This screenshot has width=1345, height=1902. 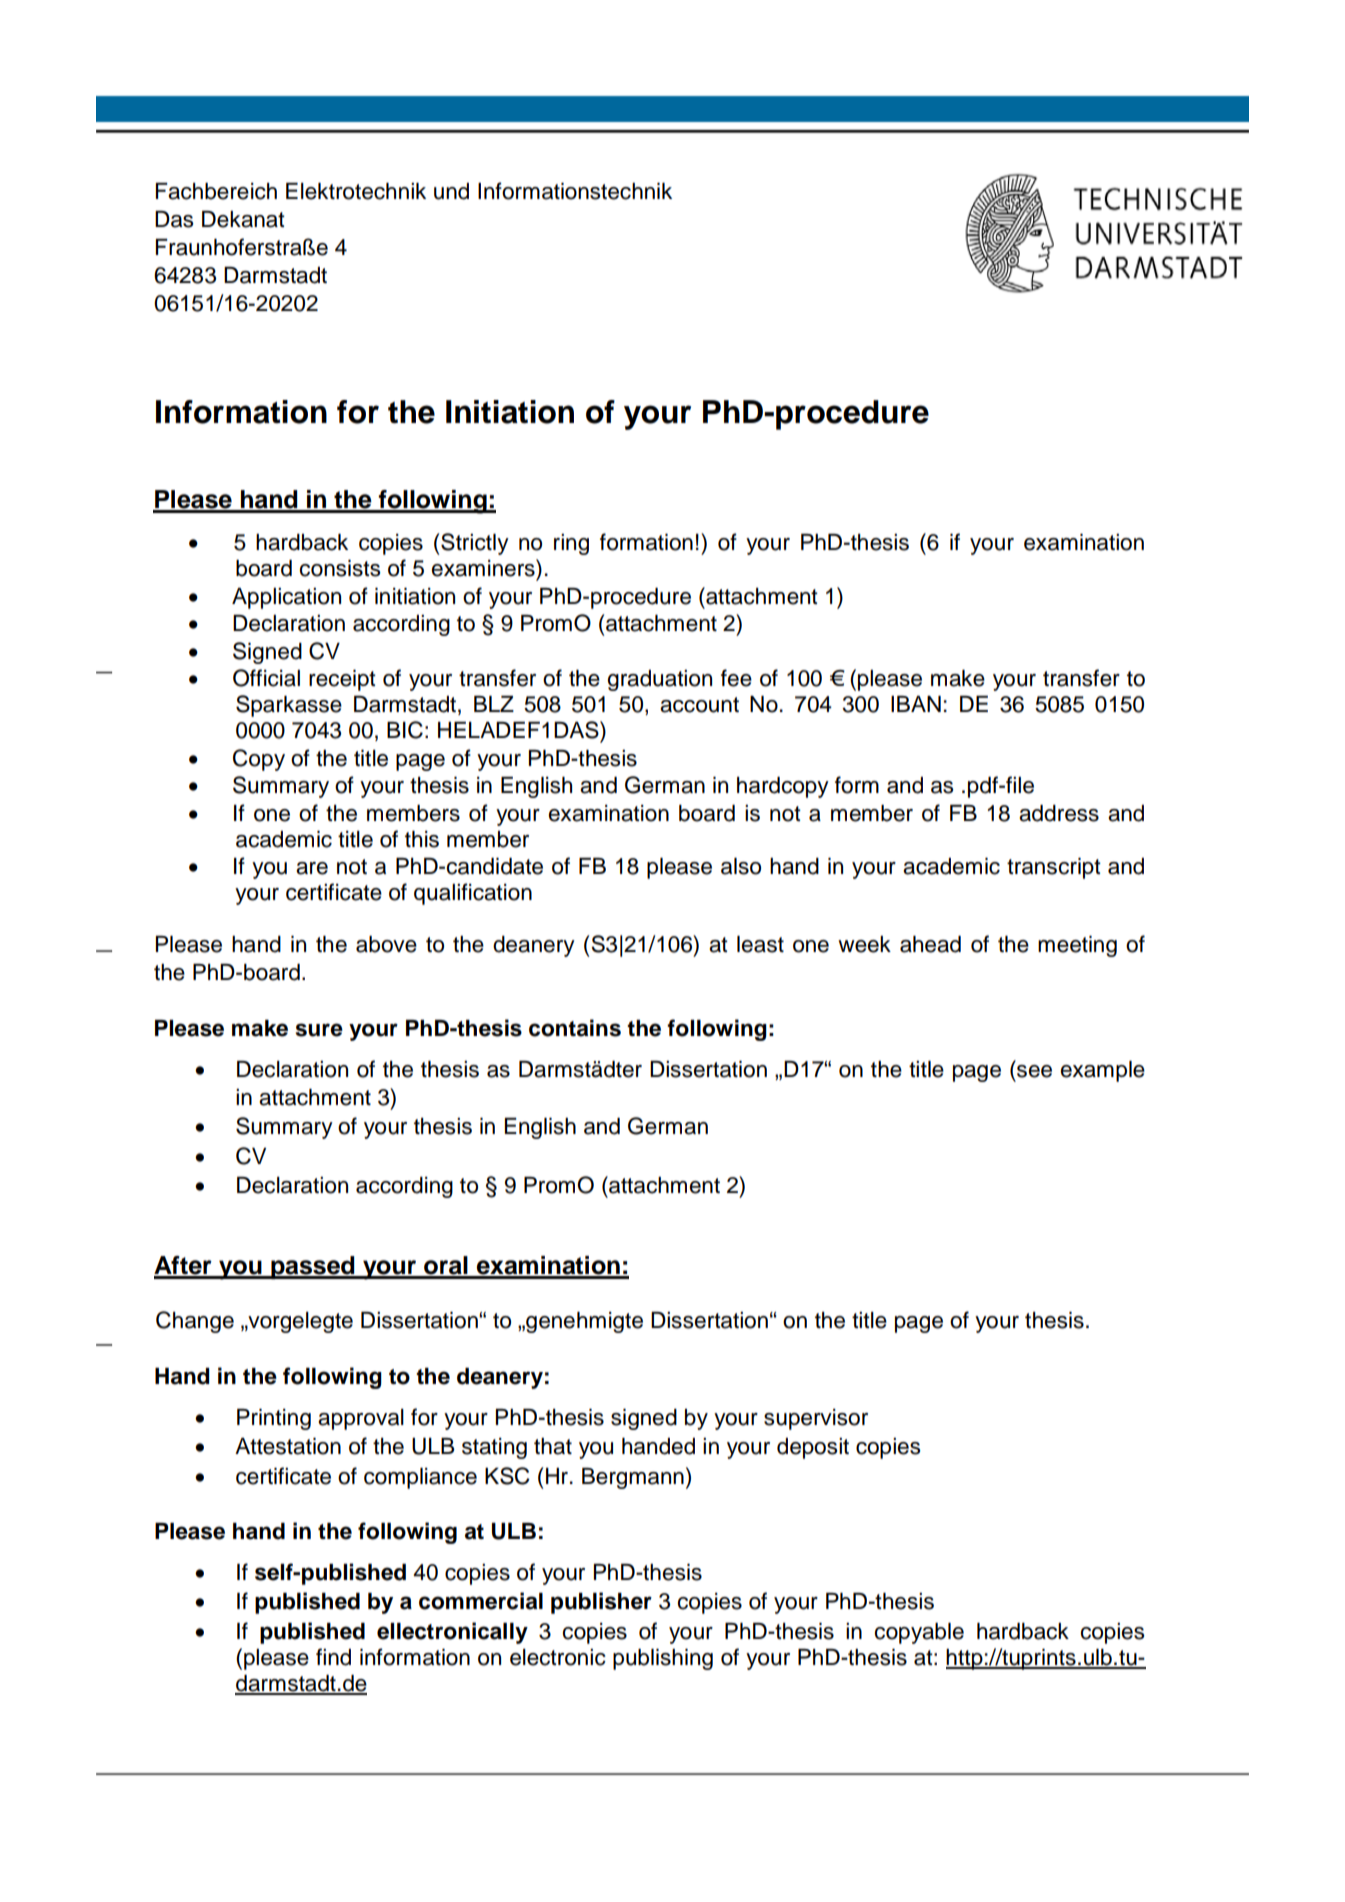 What do you see at coordinates (313, 1267) in the screenshot?
I see `passed` at bounding box center [313, 1267].
